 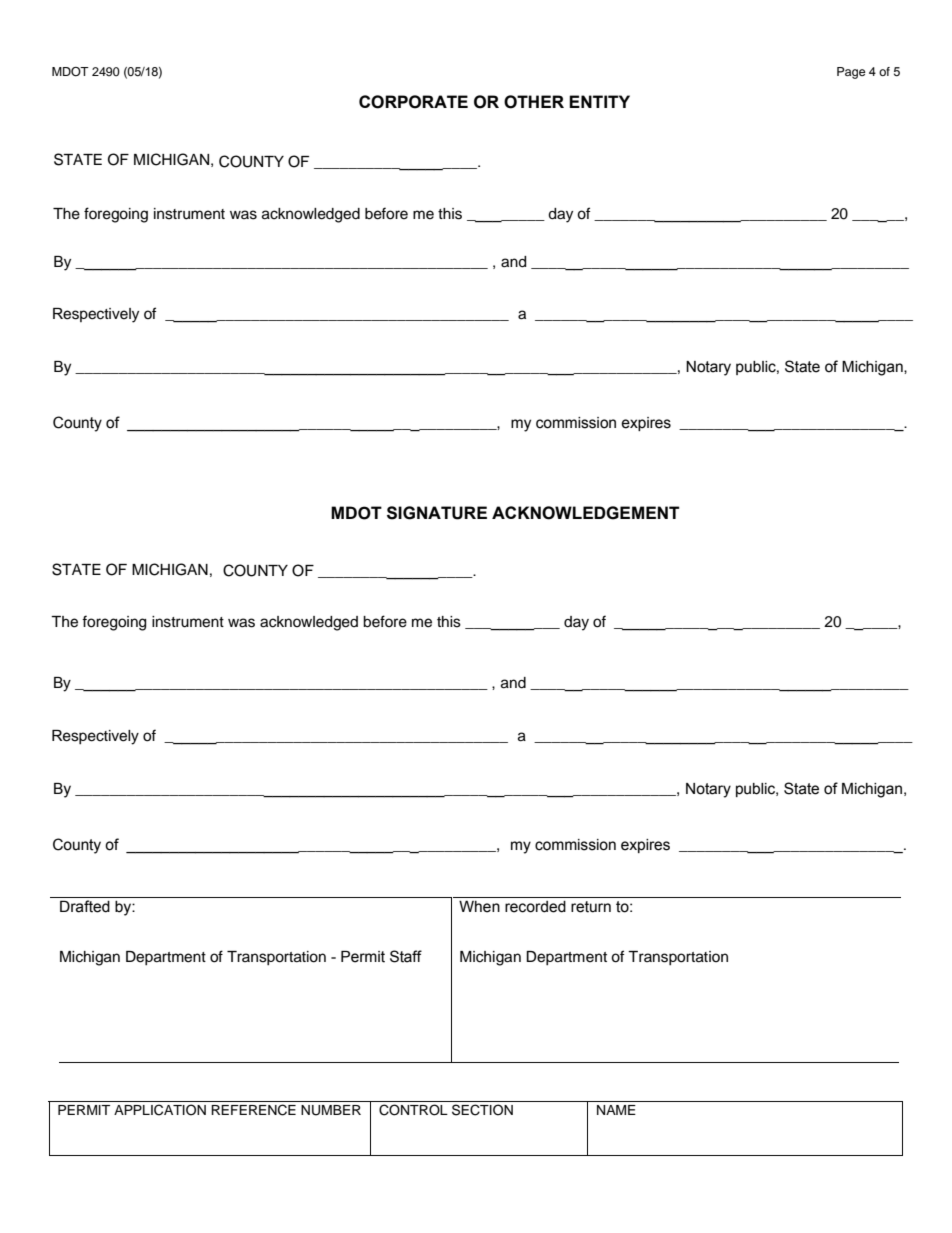 I want to click on SIGNATURE, so click(x=437, y=513).
